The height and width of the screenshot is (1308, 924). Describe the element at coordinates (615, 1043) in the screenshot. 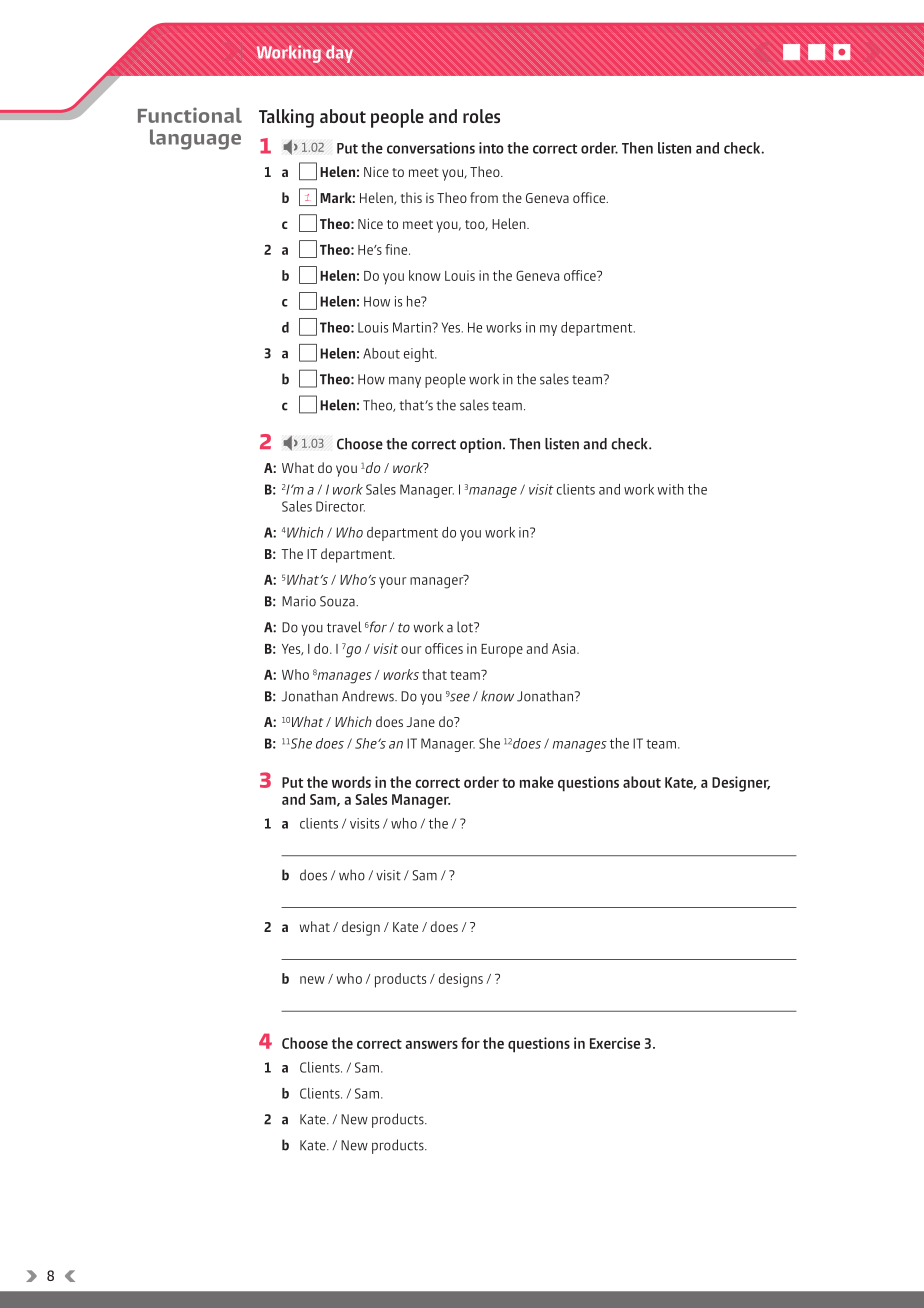

I see `Exercise` at that location.
